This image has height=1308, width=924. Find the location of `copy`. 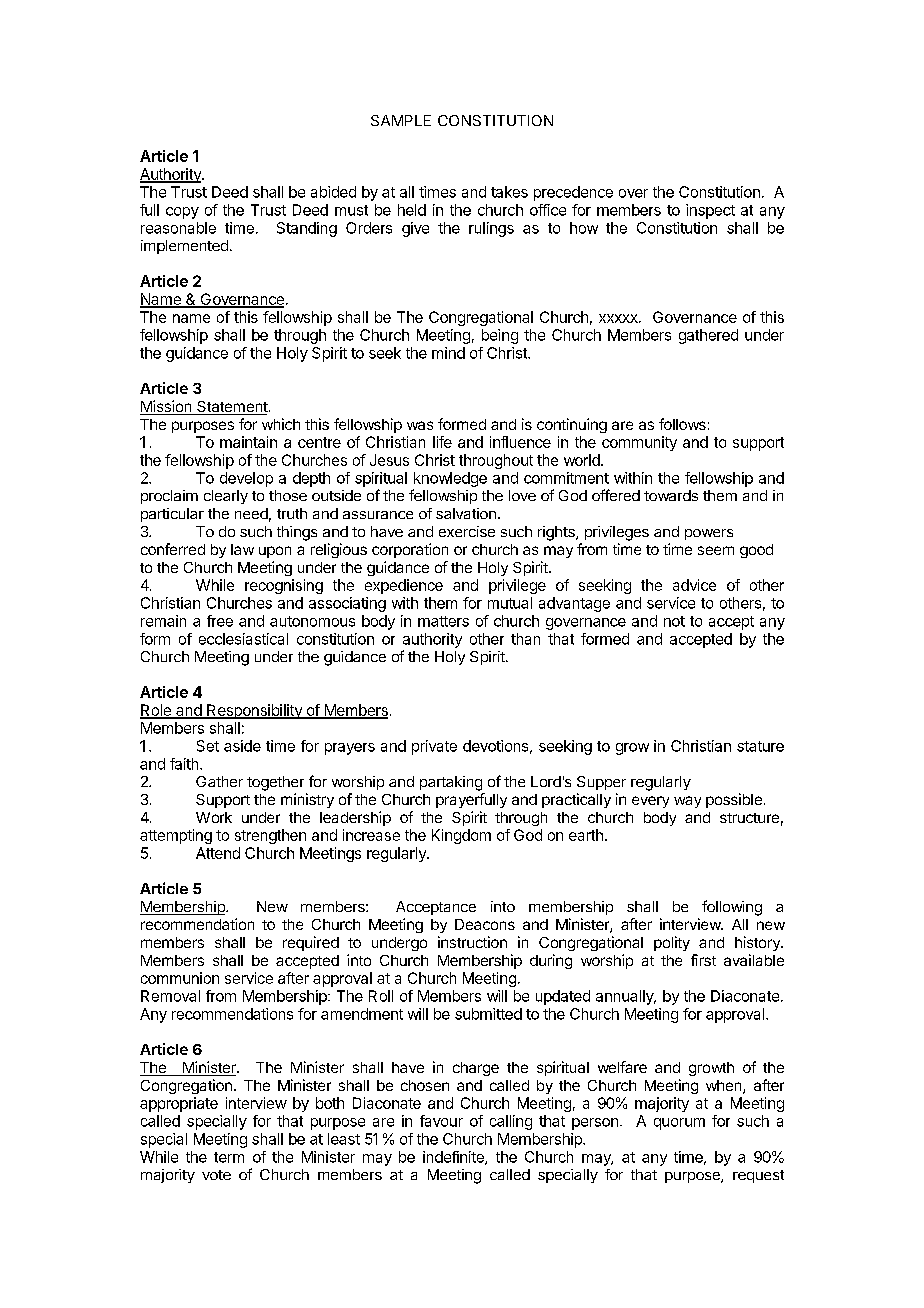

copy is located at coordinates (182, 213).
